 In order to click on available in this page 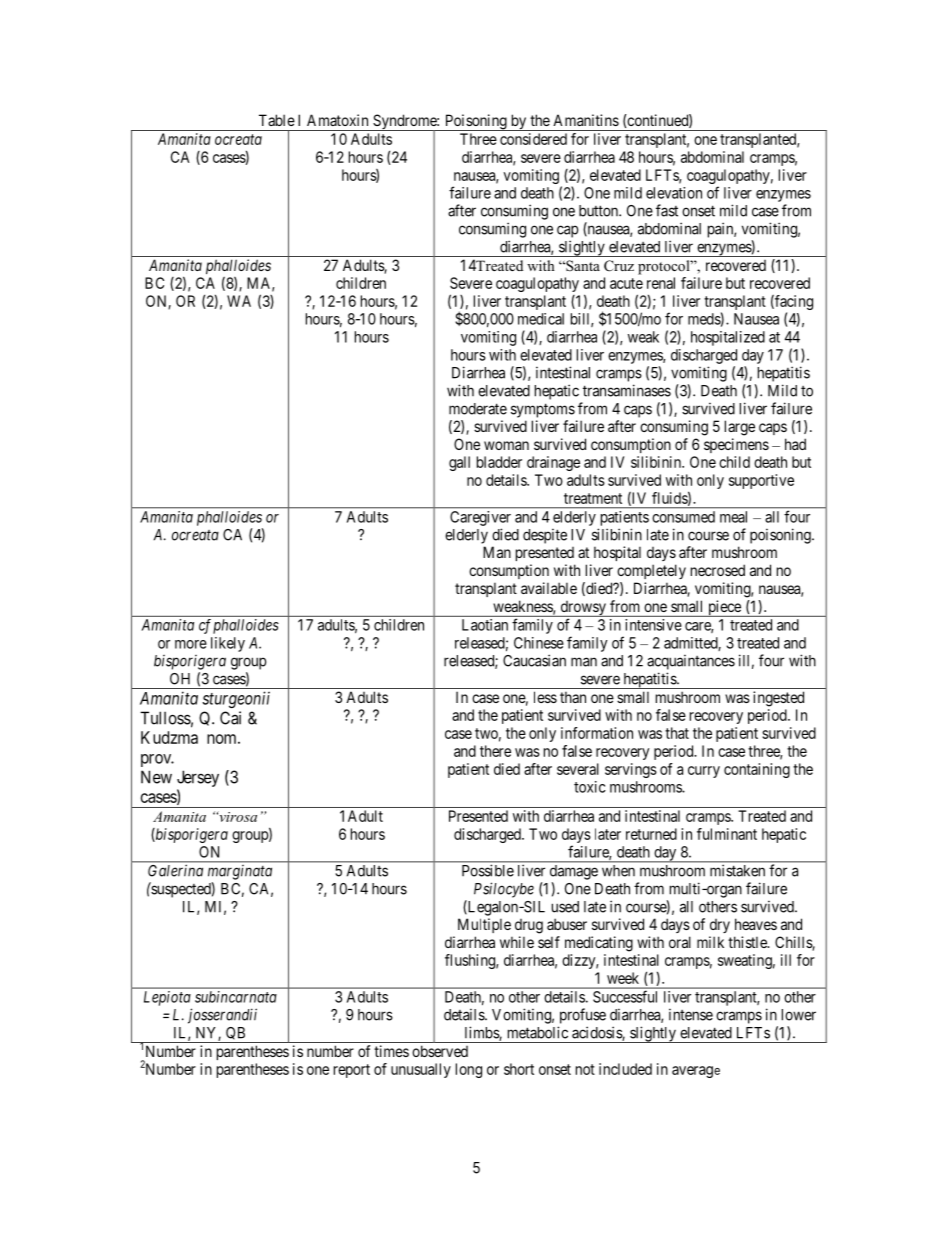, I will do `click(549, 588)`.
